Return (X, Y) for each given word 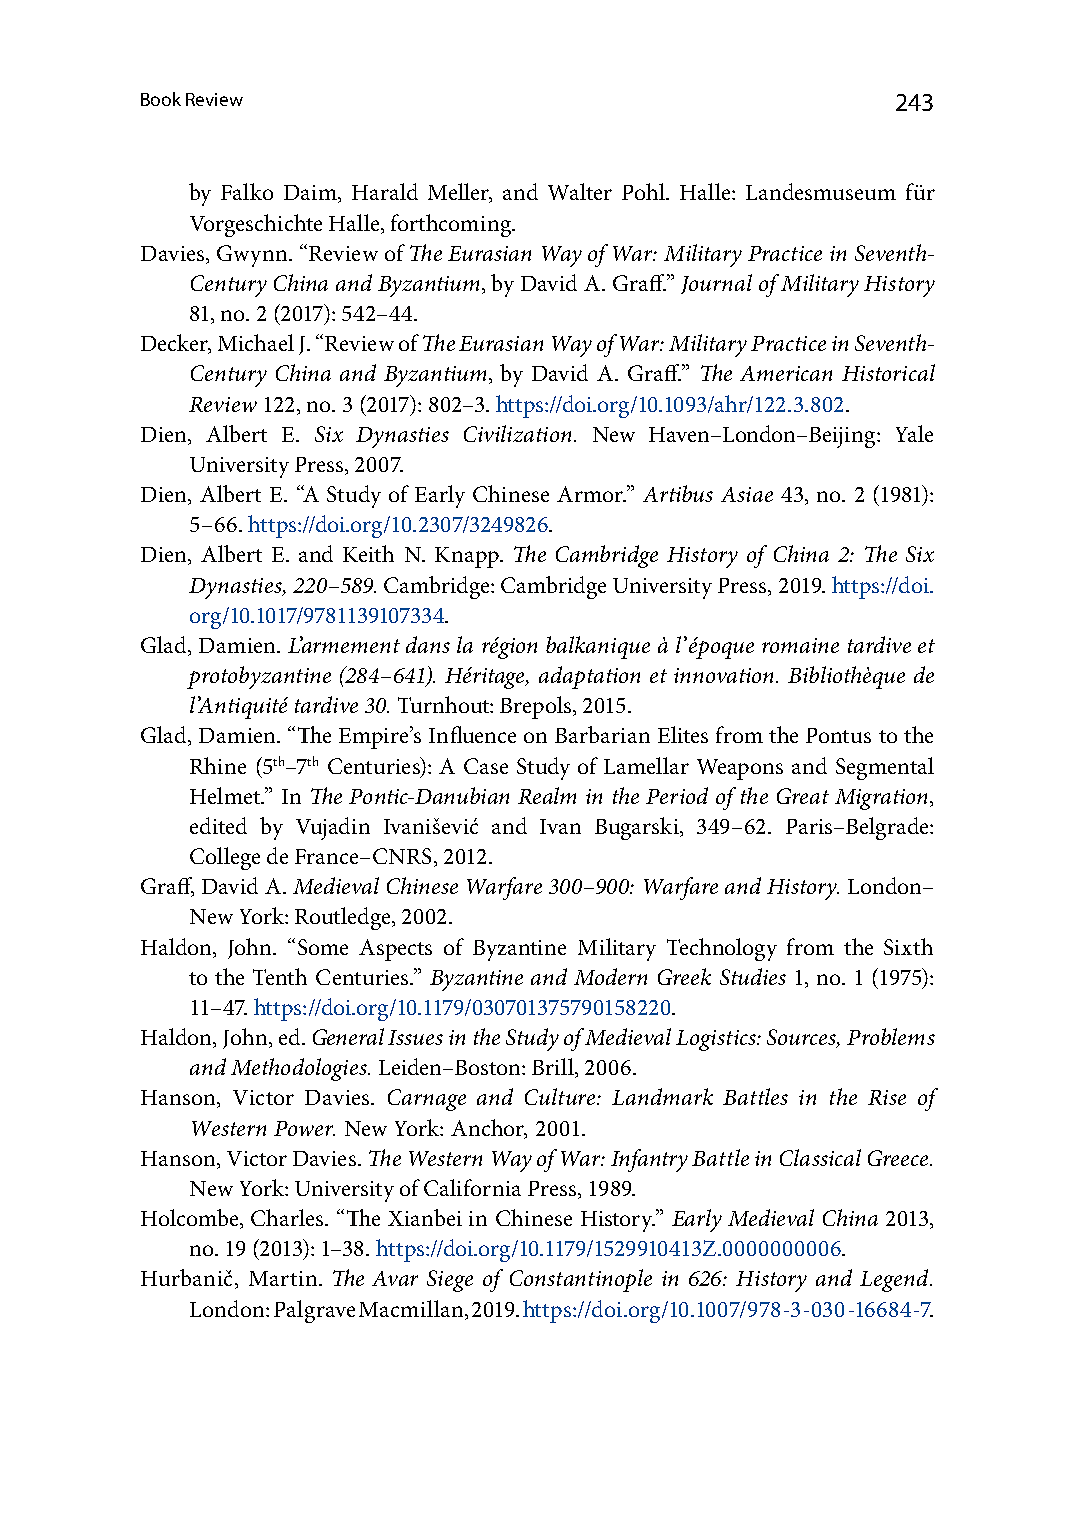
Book (161, 99)
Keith (368, 553)
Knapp (468, 557)
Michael (256, 342)
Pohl (644, 191)
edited (218, 825)
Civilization (517, 433)
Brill (554, 1068)
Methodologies (300, 1069)
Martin (284, 1278)
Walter (580, 191)
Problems (891, 1036)
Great (803, 796)
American (786, 373)
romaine (800, 645)
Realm (547, 795)
